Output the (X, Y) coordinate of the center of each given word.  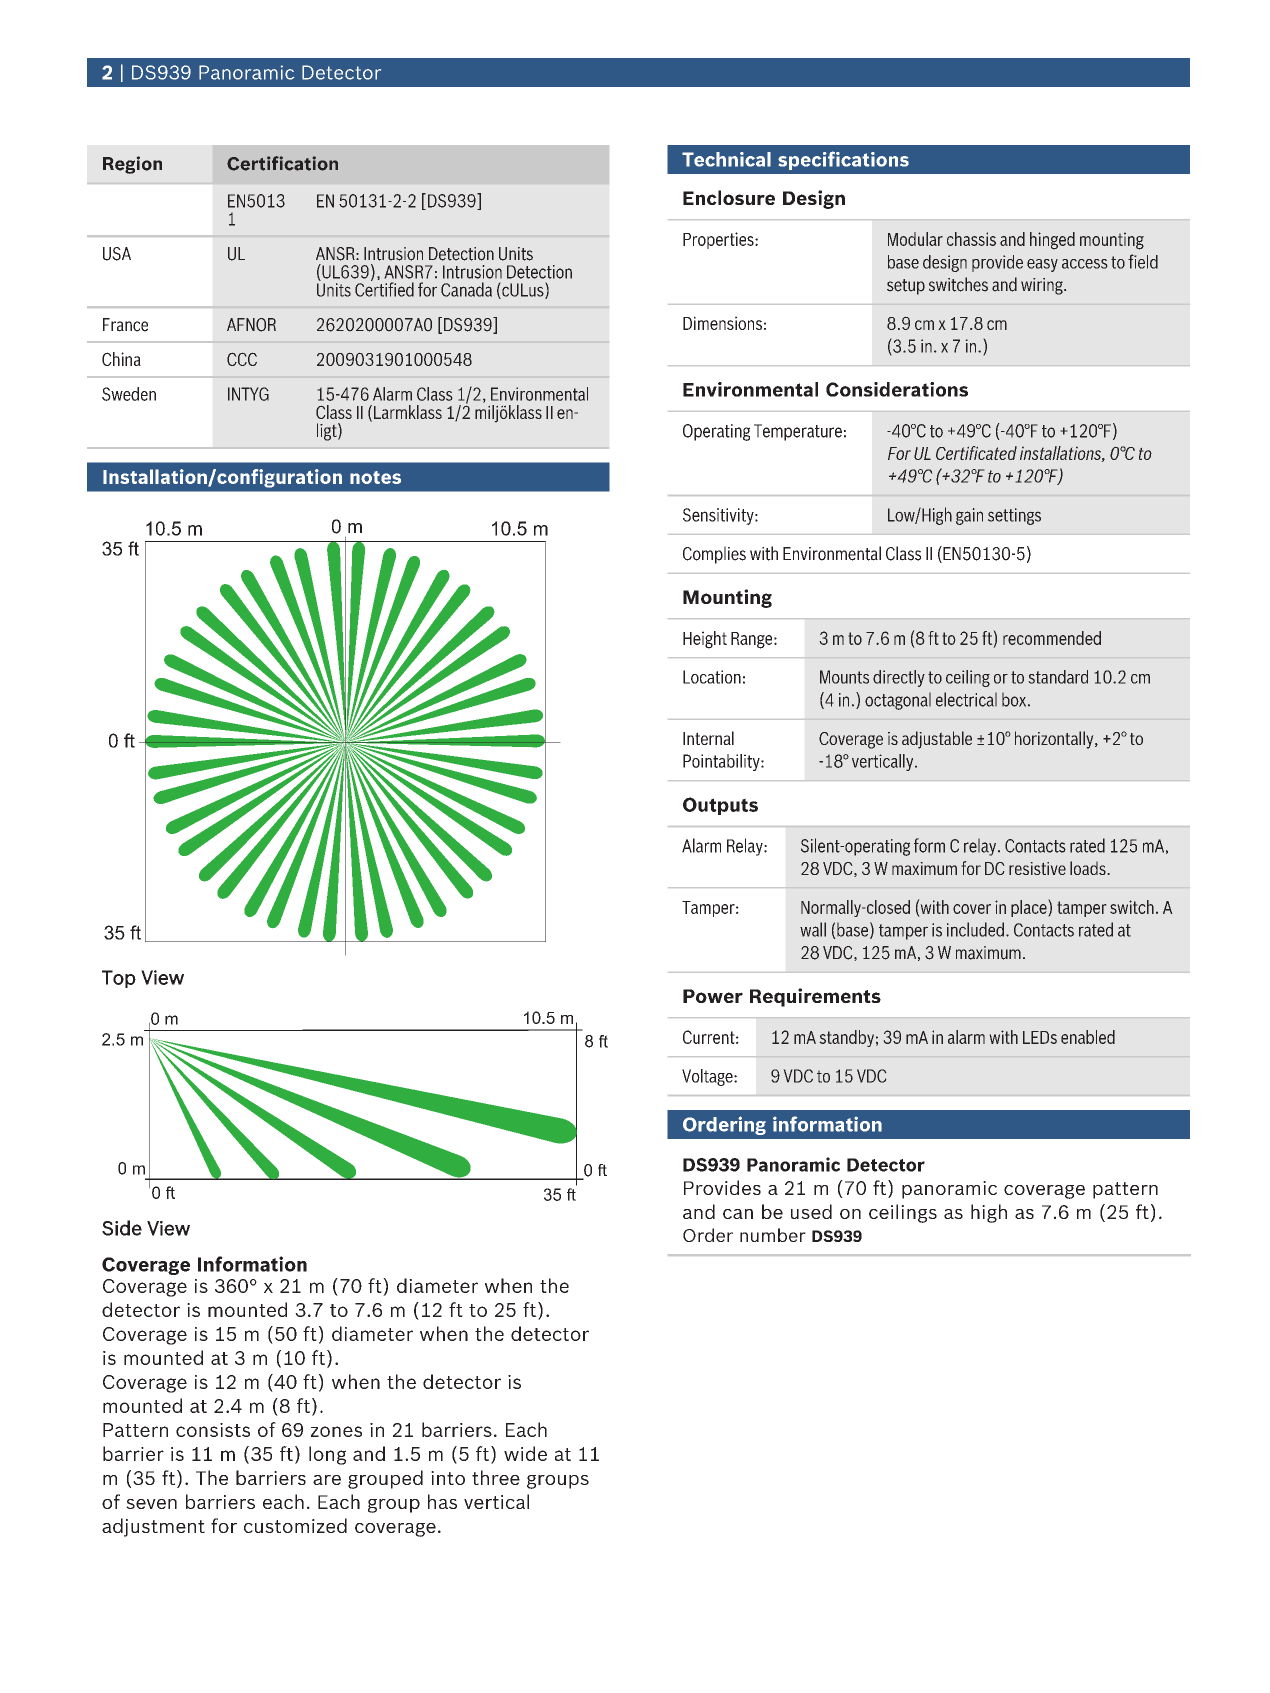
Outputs (720, 806)
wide (525, 1453)
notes (375, 477)
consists (213, 1430)
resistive (1037, 868)
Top (119, 979)
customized (295, 1525)
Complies (714, 555)
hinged (1052, 241)
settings (1014, 516)
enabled (1088, 1037)
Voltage (708, 1077)
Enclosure (729, 197)
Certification (282, 163)
